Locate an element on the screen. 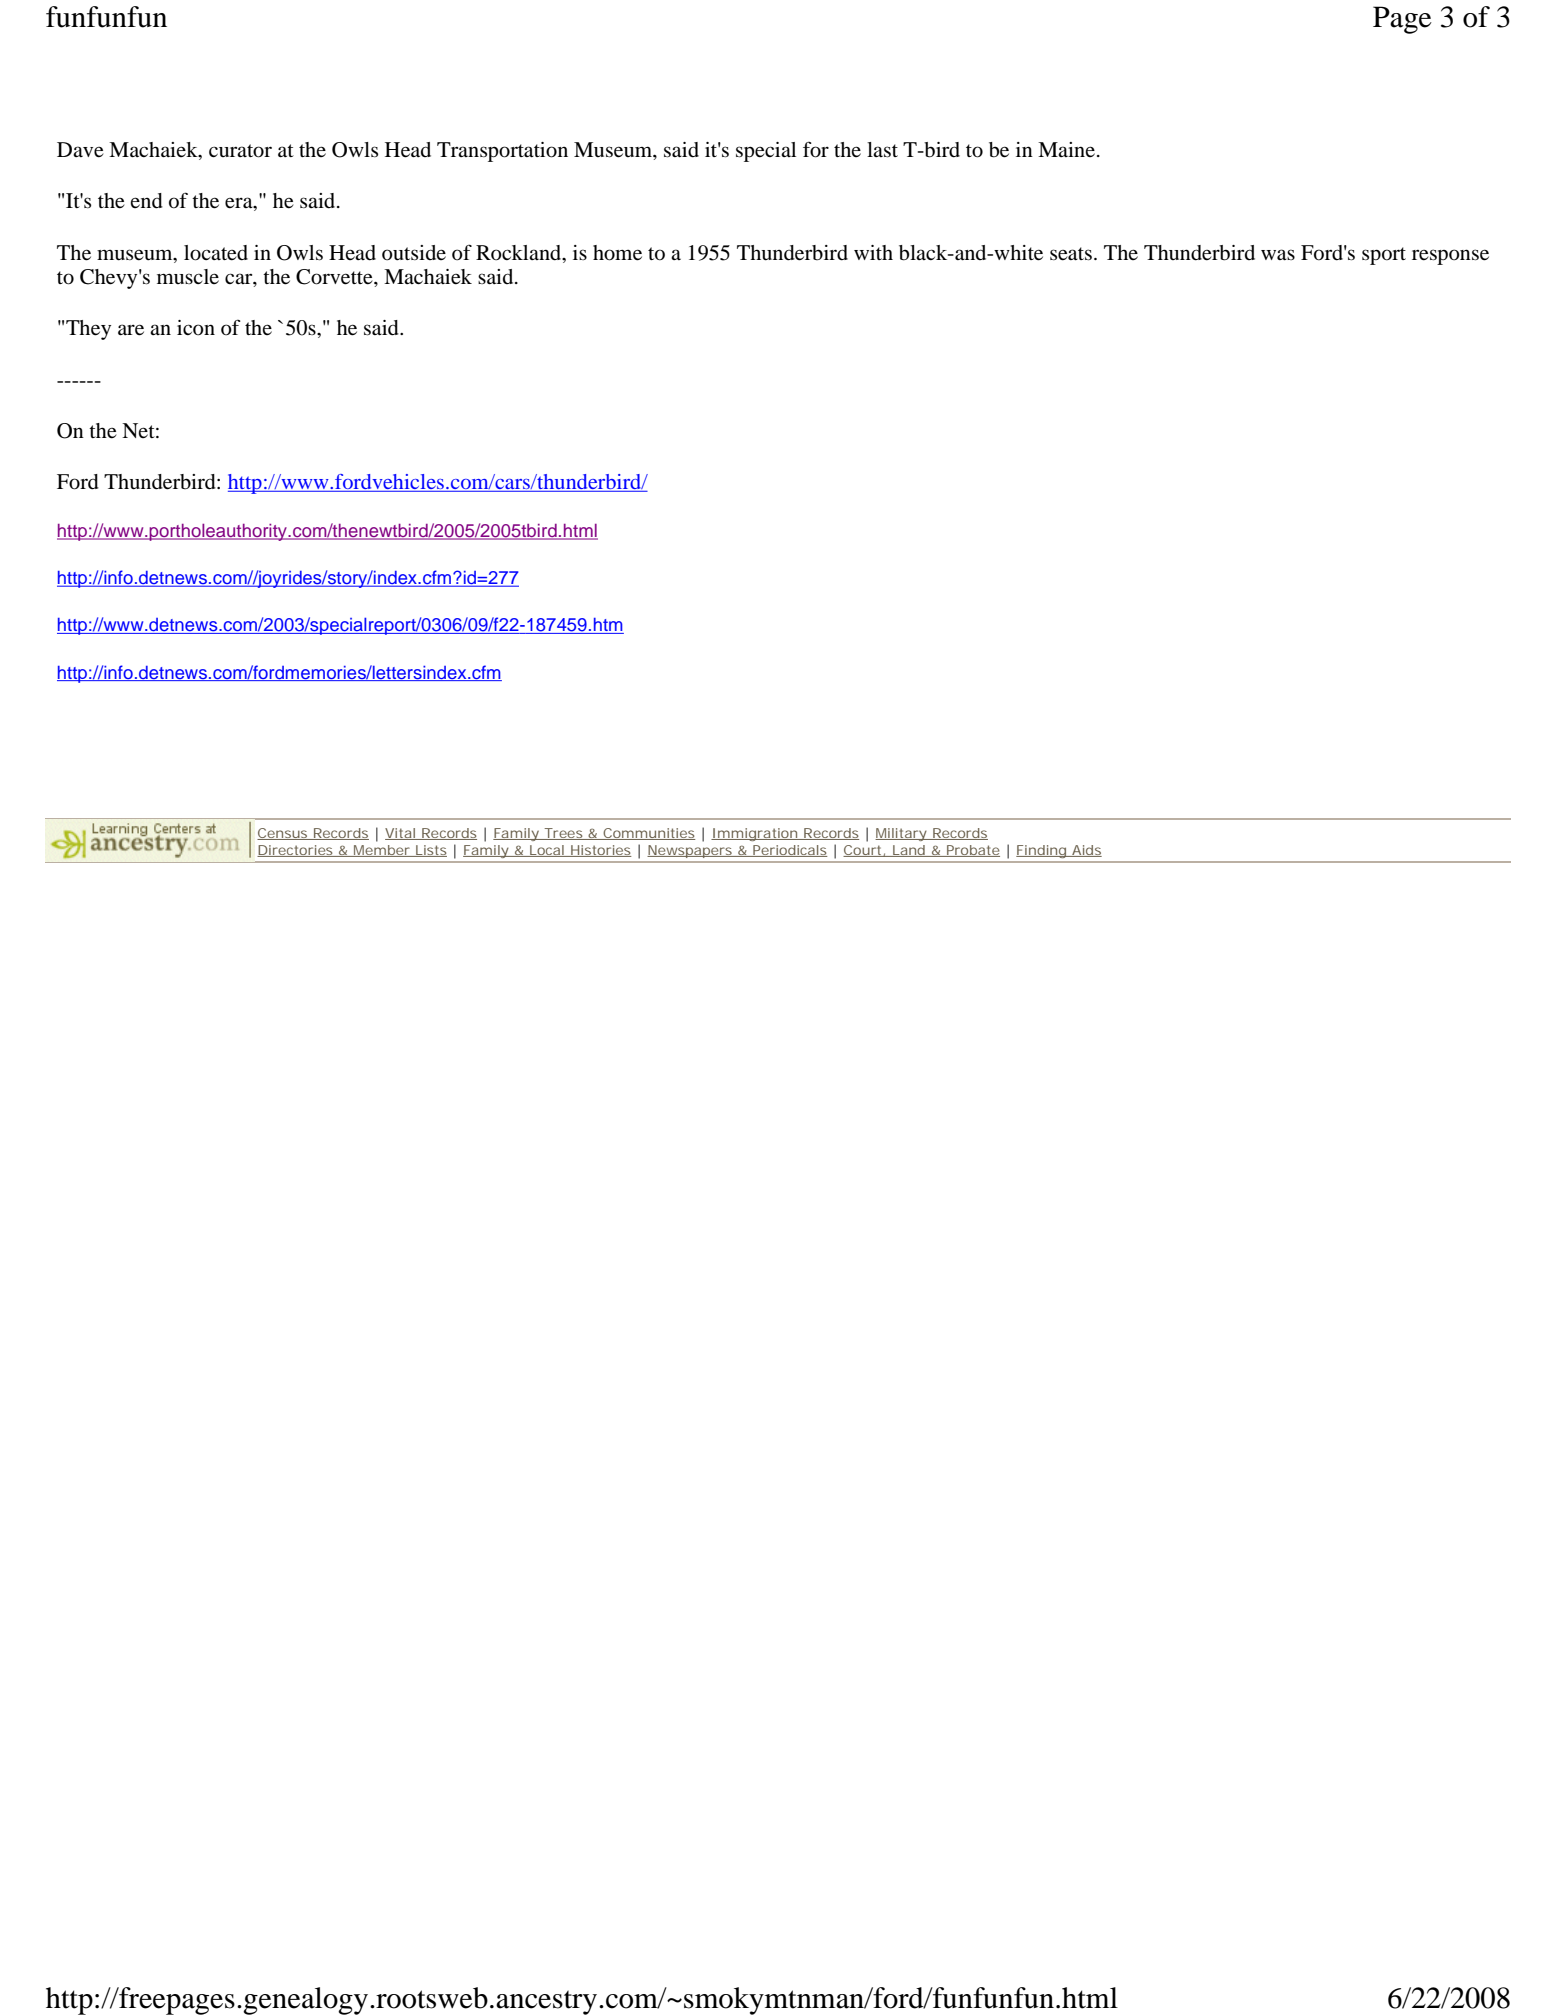  Aids is located at coordinates (1086, 851).
